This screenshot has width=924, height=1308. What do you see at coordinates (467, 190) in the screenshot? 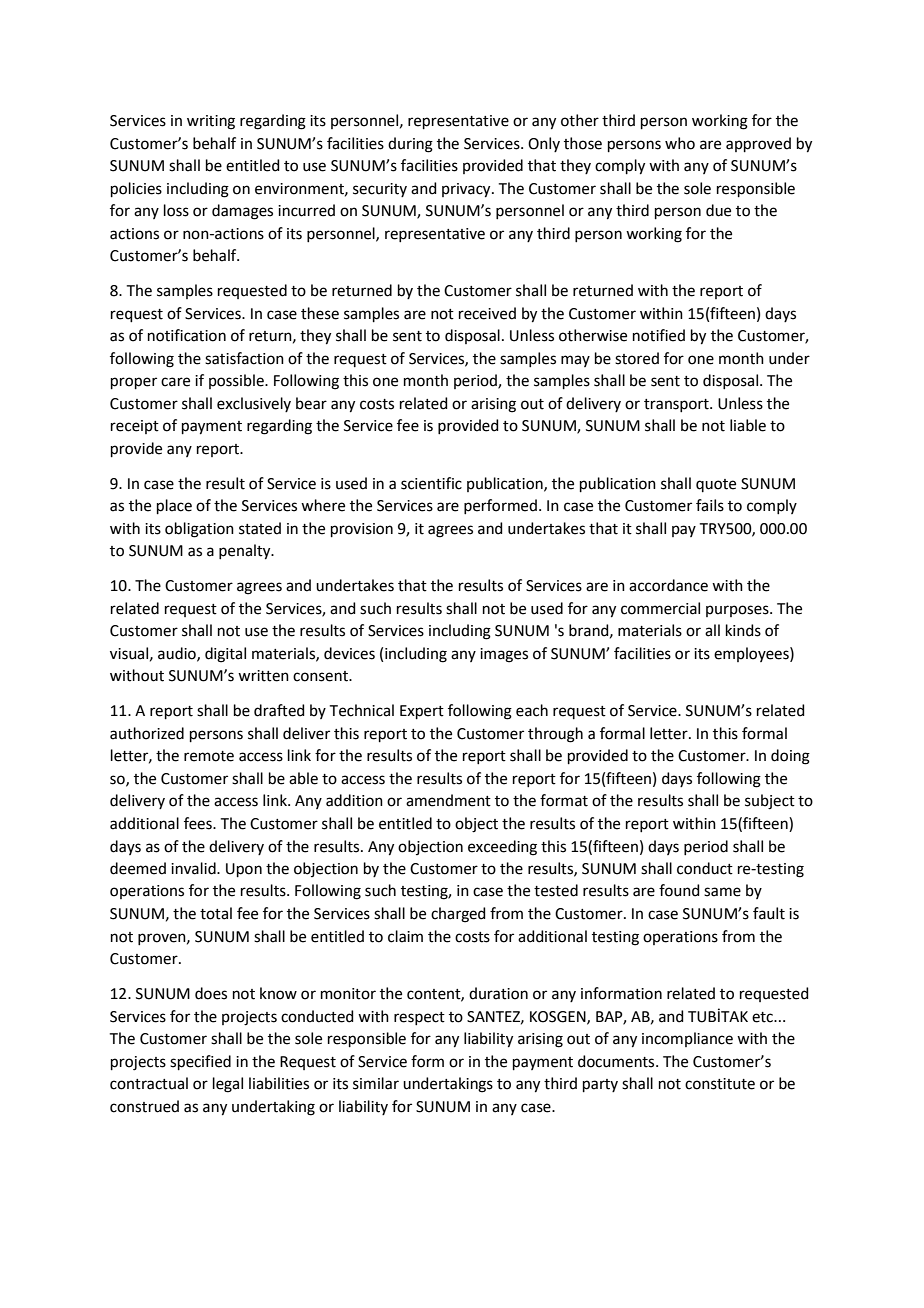
I see `privacy` at bounding box center [467, 190].
